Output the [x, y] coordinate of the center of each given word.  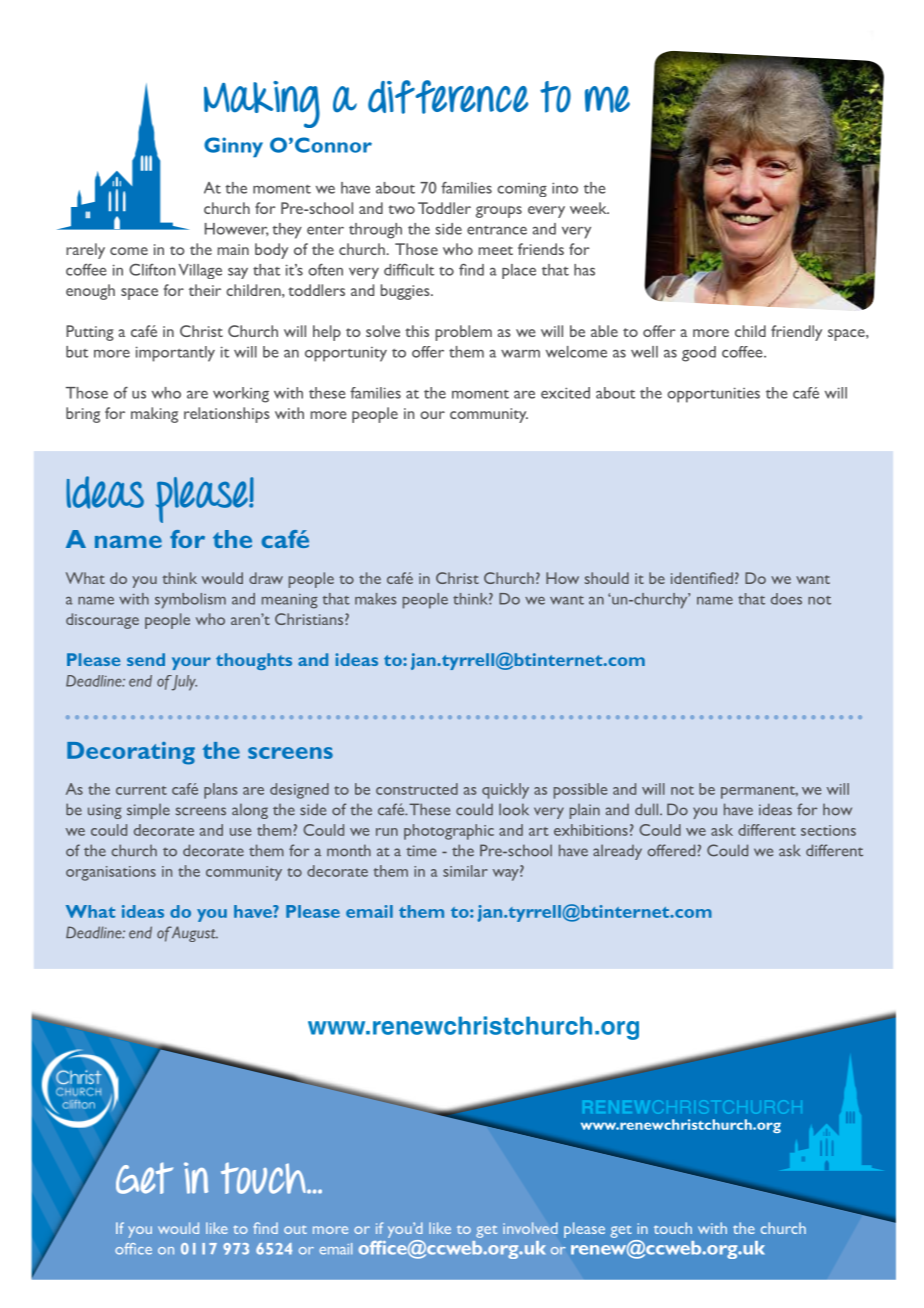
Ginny [233, 147]
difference [448, 97]
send [146, 659]
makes [376, 599]
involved [530, 1228]
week [589, 208]
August [193, 934]
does [786, 599]
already [617, 852]
